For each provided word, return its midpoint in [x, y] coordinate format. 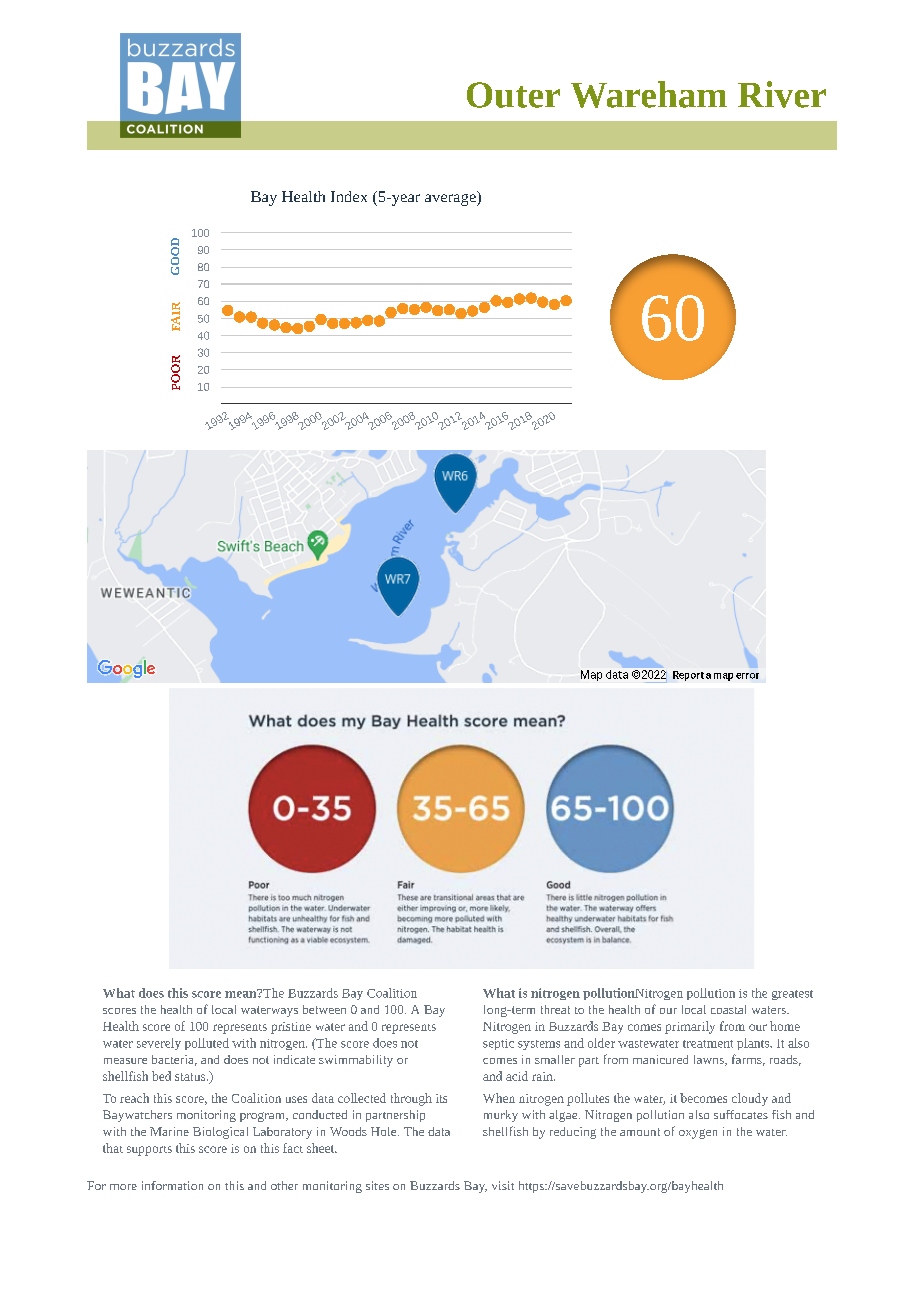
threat [555, 1009]
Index [349, 196]
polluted [207, 1044]
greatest [792, 995]
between [324, 1009]
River [782, 94]
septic [498, 1044]
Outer [513, 95]
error [747, 676]
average [451, 198]
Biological [220, 1133]
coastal [728, 1009]
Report [688, 676]
